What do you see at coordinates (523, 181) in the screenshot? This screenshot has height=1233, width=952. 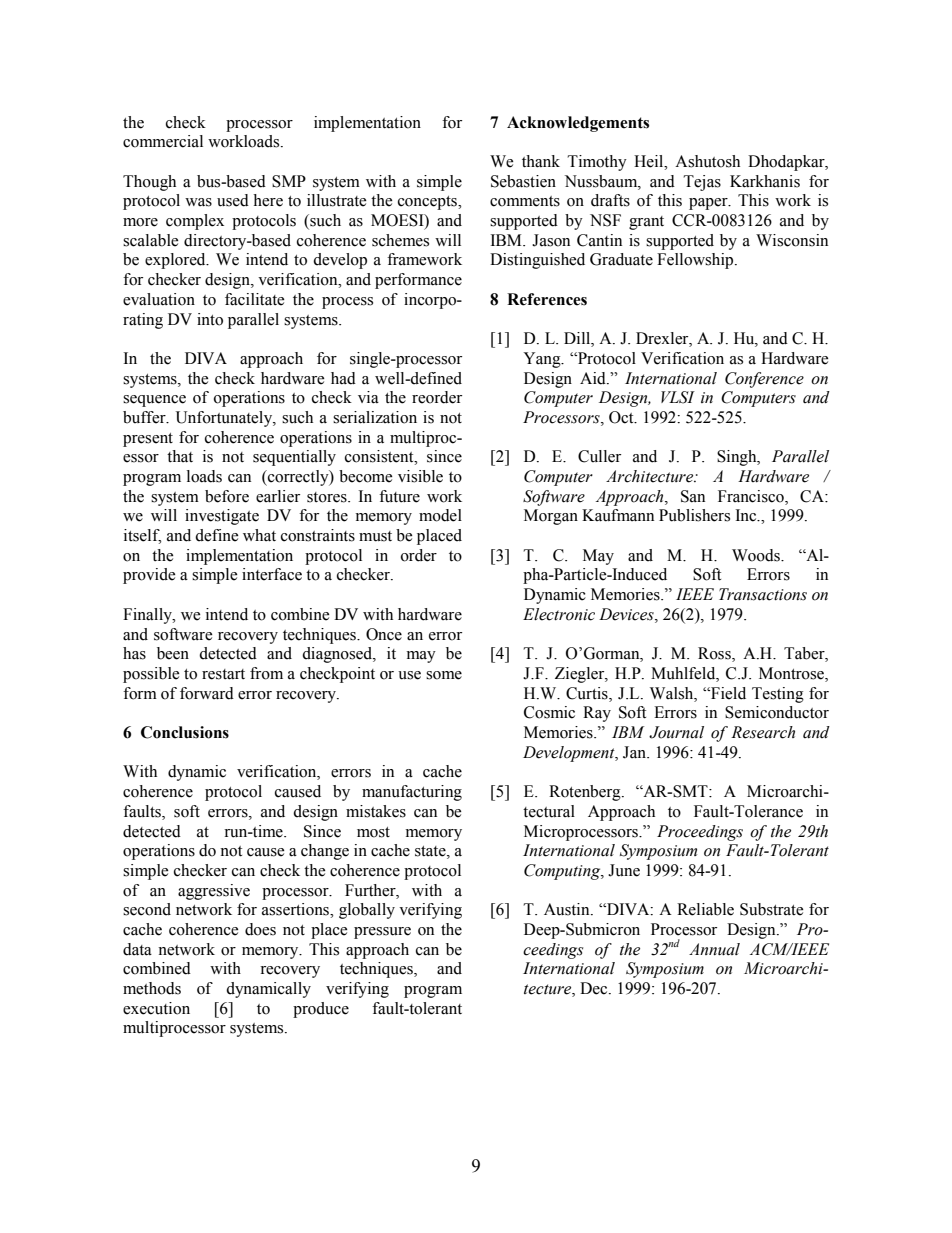 I see `Sebastien` at bounding box center [523, 181].
